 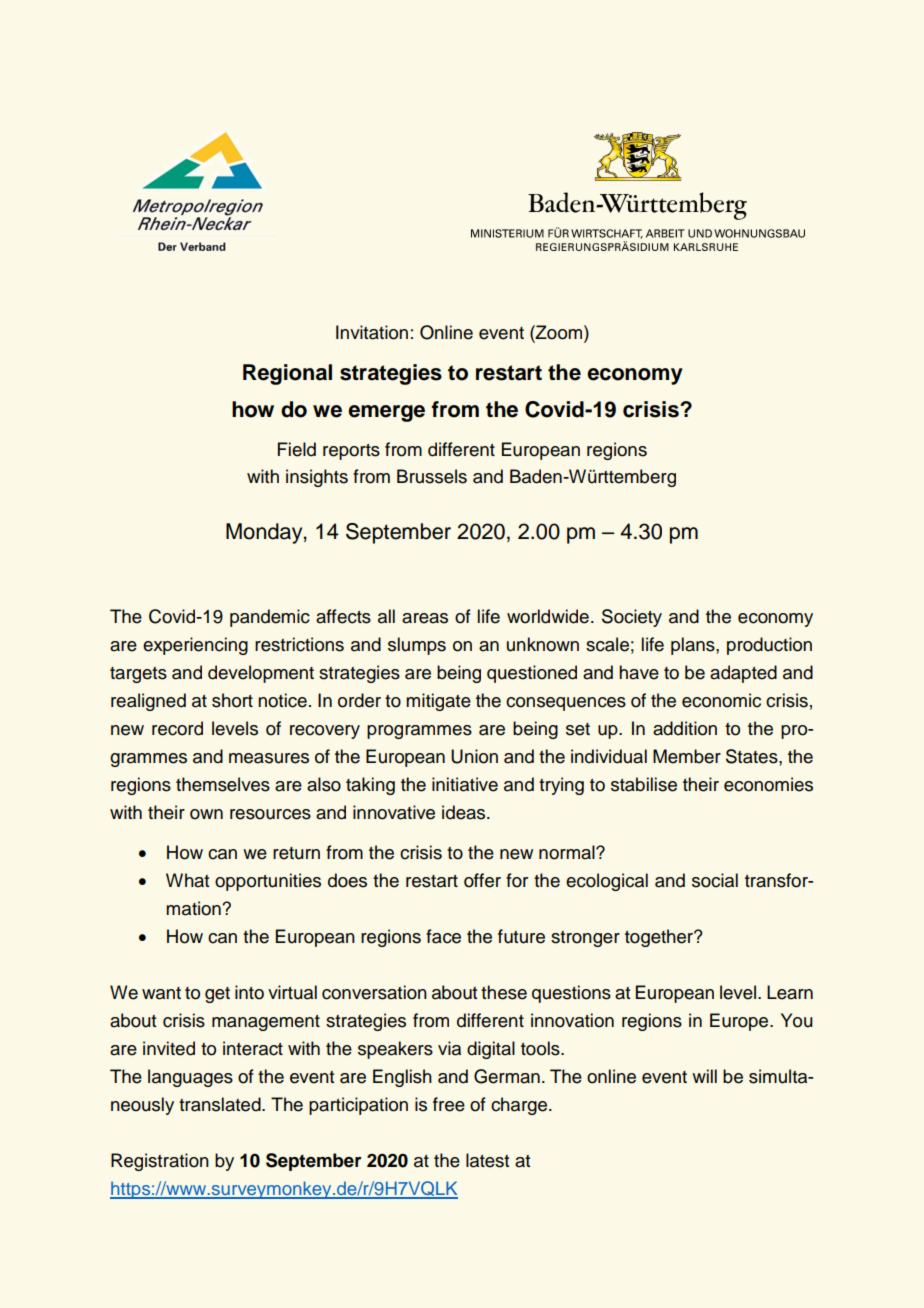 What do you see at coordinates (287, 374) in the screenshot?
I see `Regional` at bounding box center [287, 374].
